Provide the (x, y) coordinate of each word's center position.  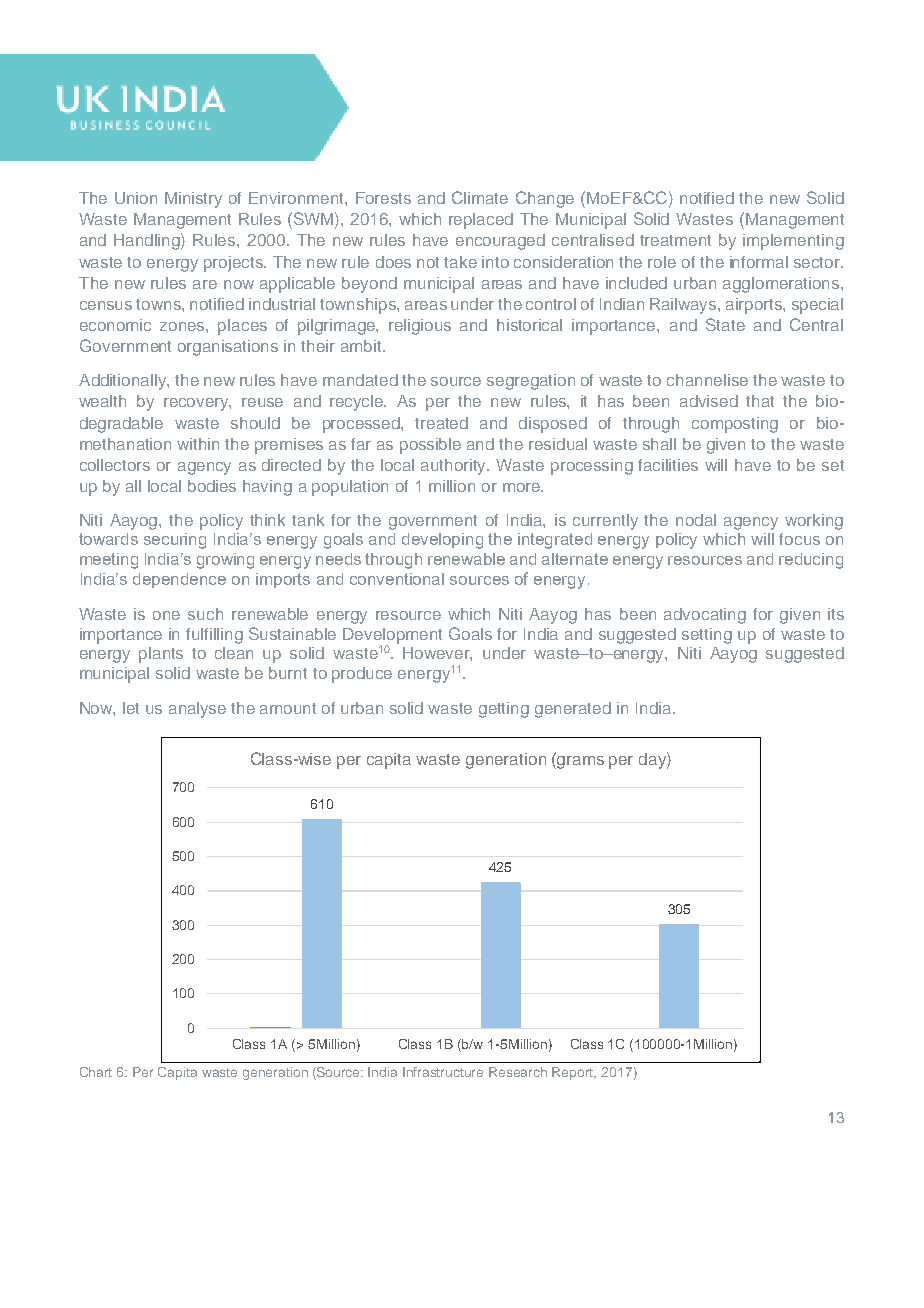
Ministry (193, 200)
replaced (481, 221)
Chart (96, 1072)
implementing (793, 242)
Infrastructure (443, 1072)
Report (574, 1073)
